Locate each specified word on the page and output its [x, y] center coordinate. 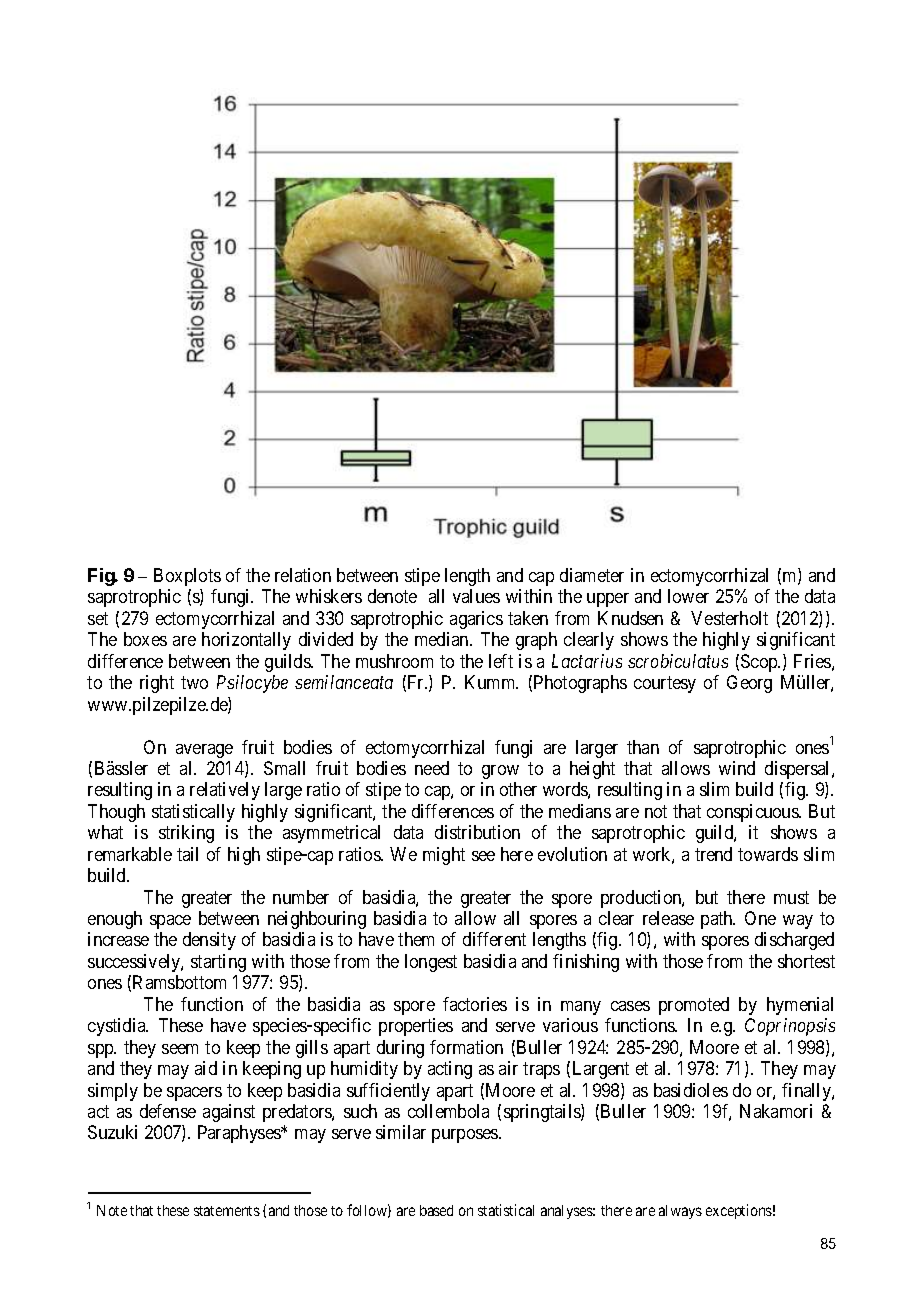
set [98, 618]
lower [688, 596]
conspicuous [753, 813]
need [432, 768]
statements [227, 1211]
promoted [694, 1006]
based [436, 1210]
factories [475, 1004]
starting [218, 963]
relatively [225, 791]
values [476, 596]
